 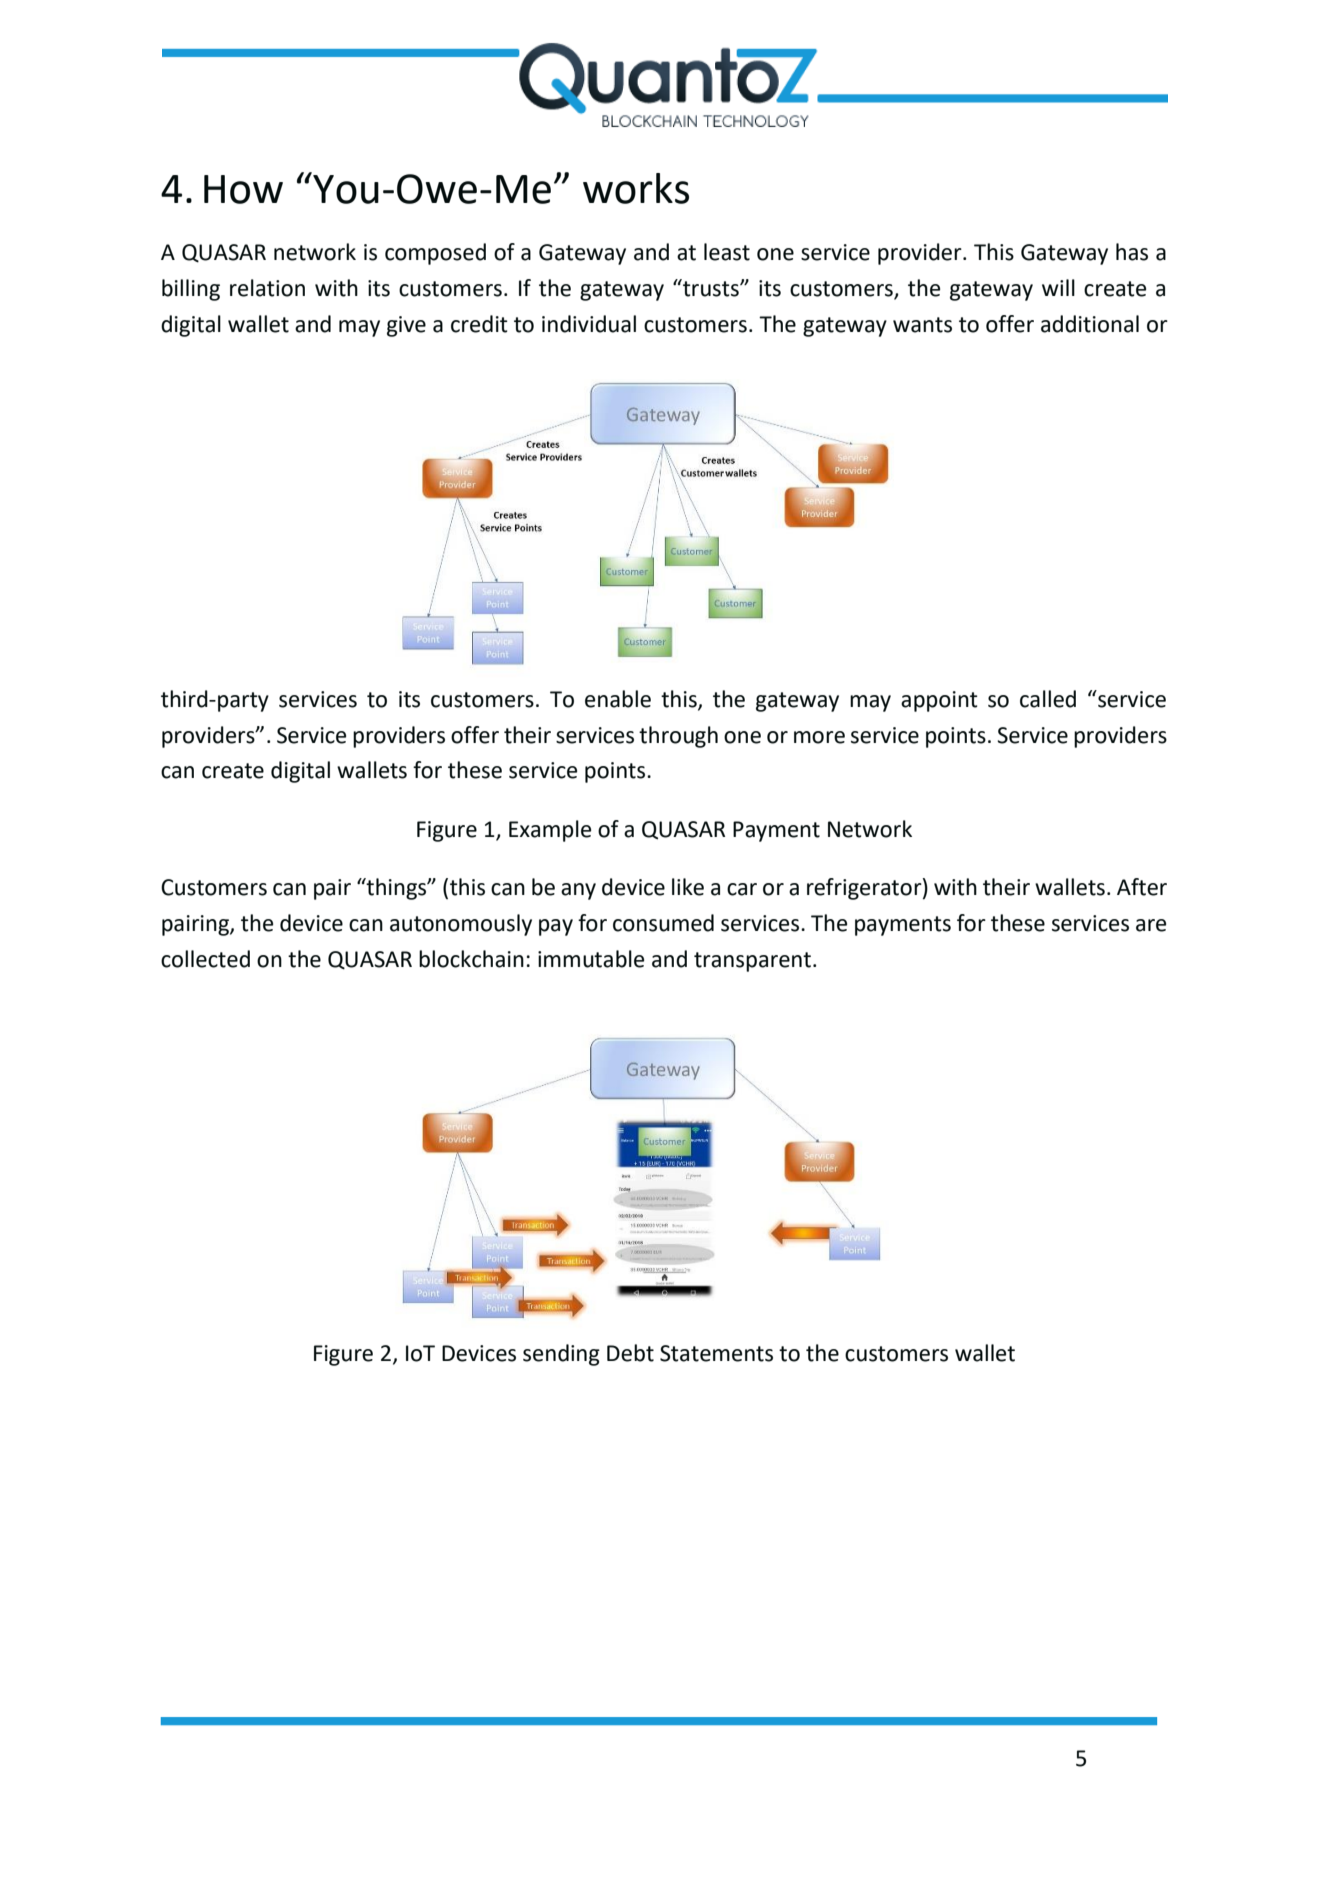 I want to click on will, so click(x=1058, y=287).
